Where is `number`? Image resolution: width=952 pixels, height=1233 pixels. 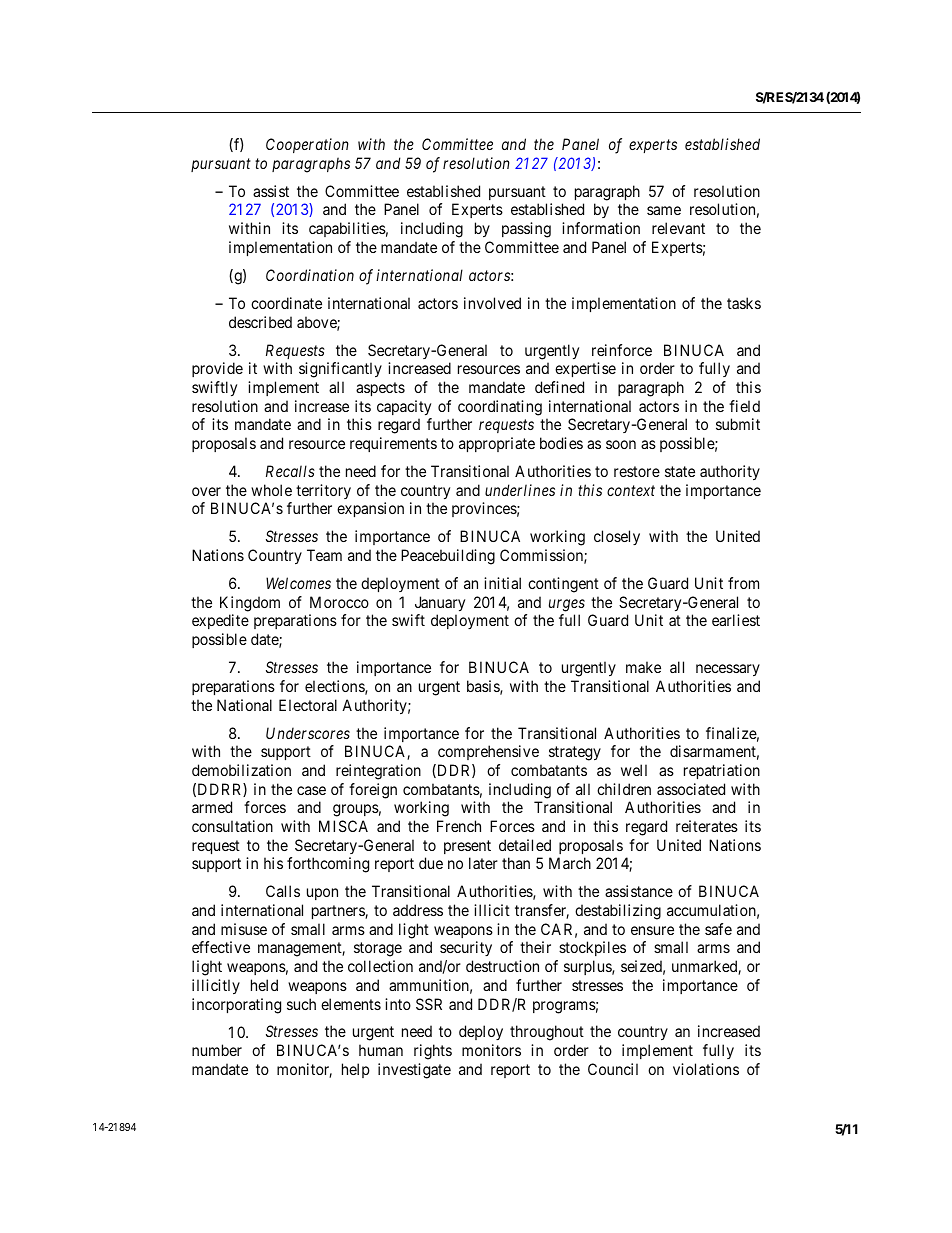
number is located at coordinates (217, 1050).
